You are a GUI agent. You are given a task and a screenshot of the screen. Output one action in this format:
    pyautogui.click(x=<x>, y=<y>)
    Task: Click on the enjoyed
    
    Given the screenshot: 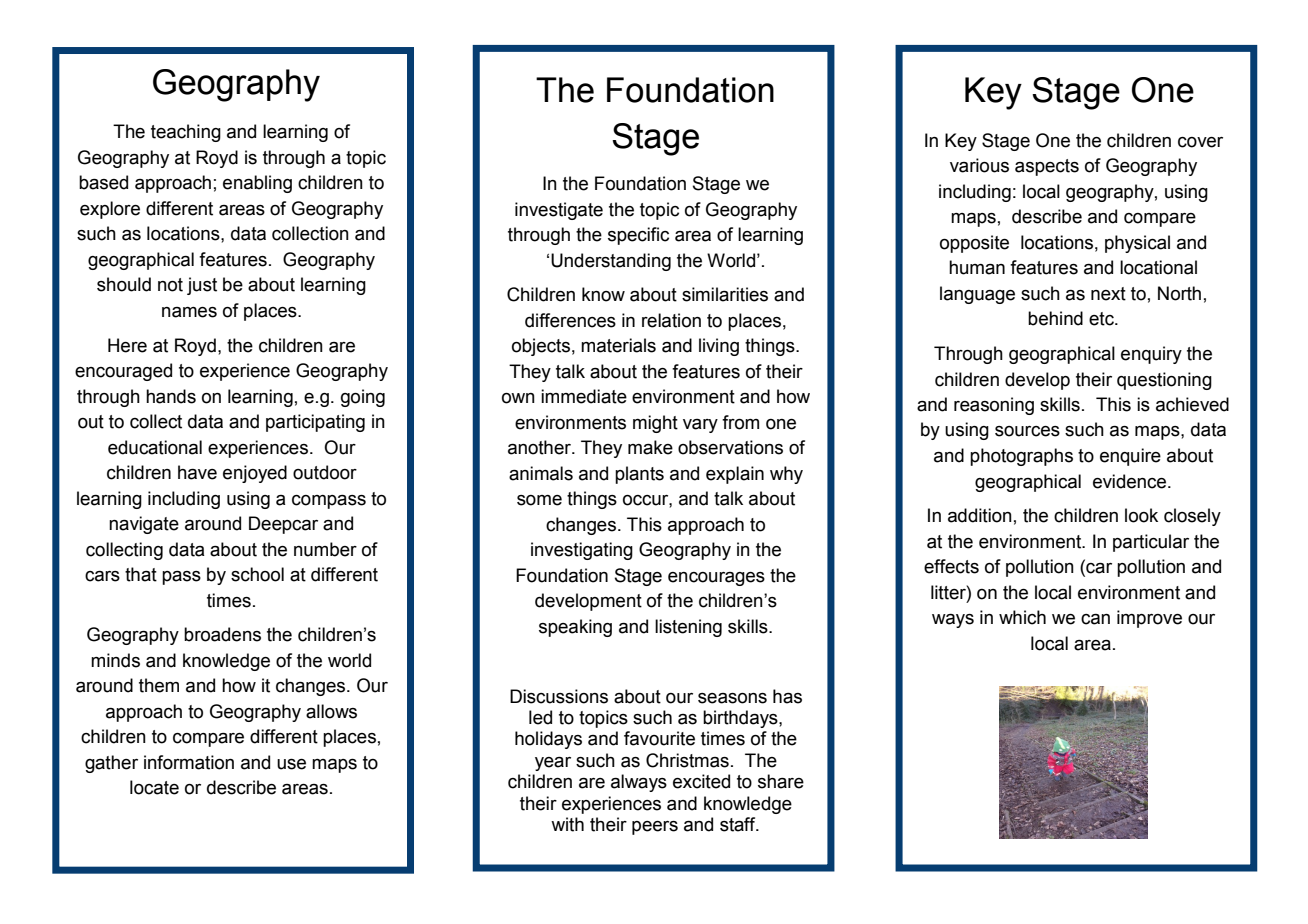 What is the action you would take?
    pyautogui.click(x=255, y=474)
